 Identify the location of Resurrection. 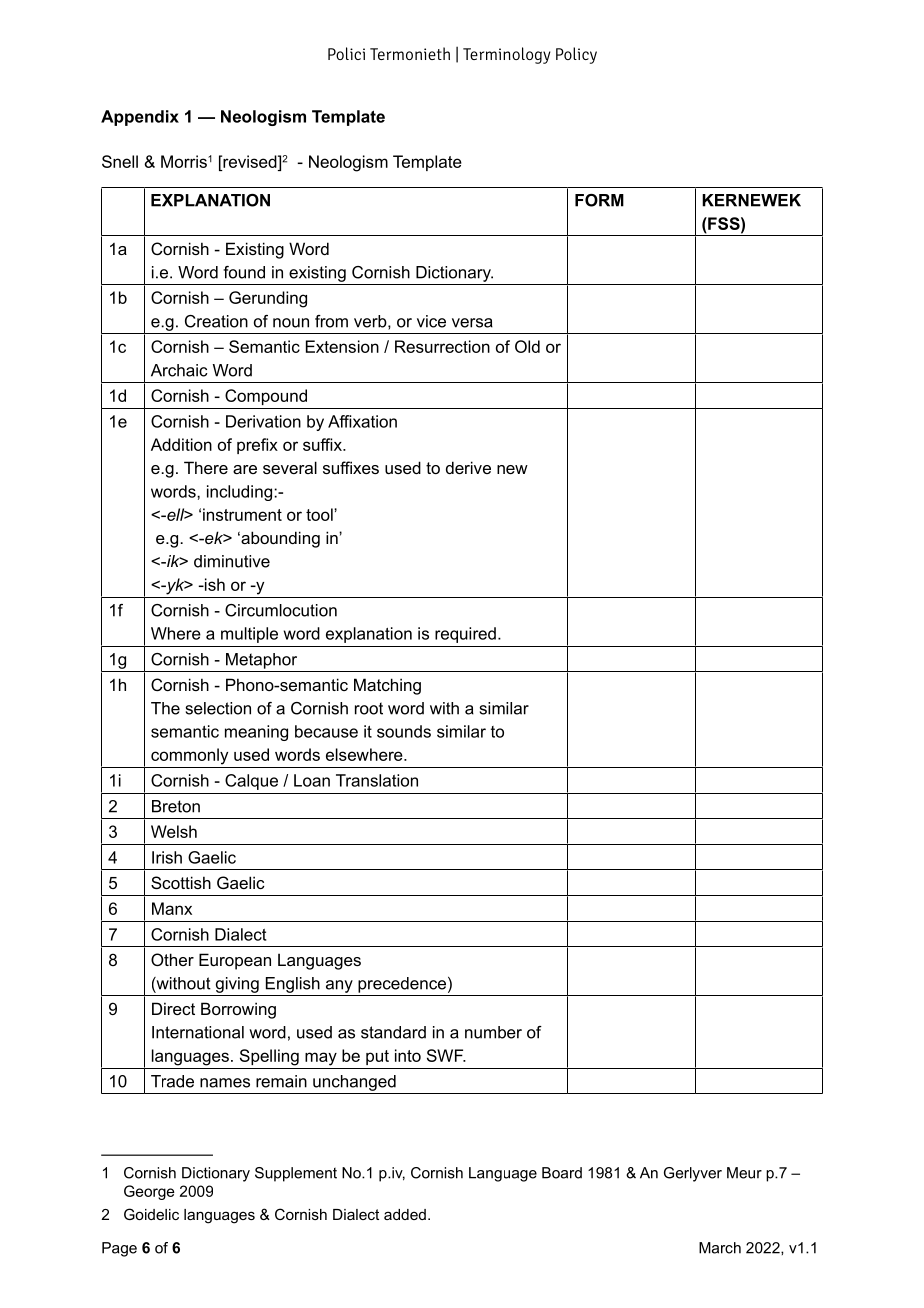
(442, 346).
